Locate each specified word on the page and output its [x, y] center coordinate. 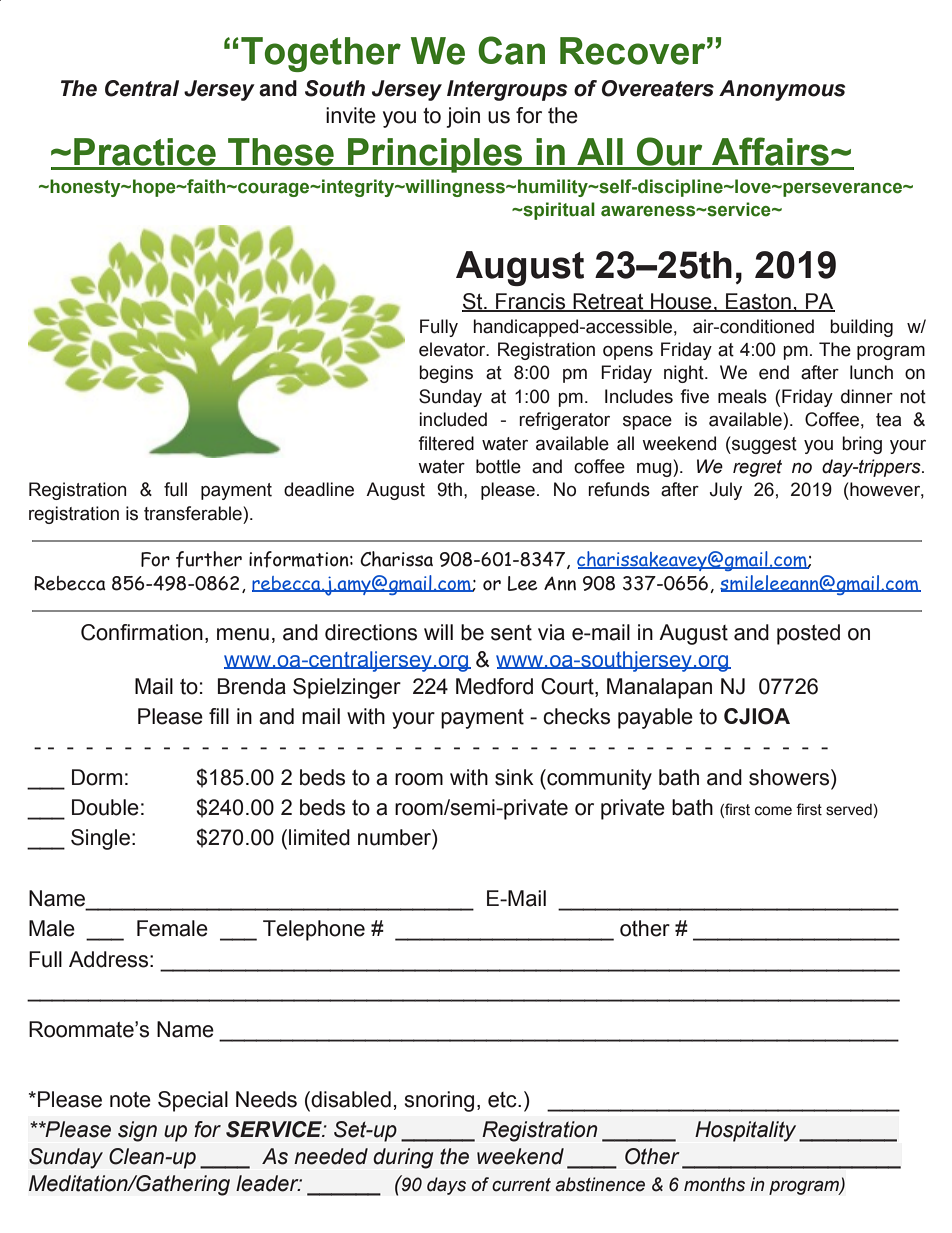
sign [137, 1131]
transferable [193, 513]
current [521, 1185]
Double [105, 807]
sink [514, 777]
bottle [498, 466]
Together [321, 54]
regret [757, 468]
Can [511, 50]
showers [790, 777]
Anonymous [782, 90]
